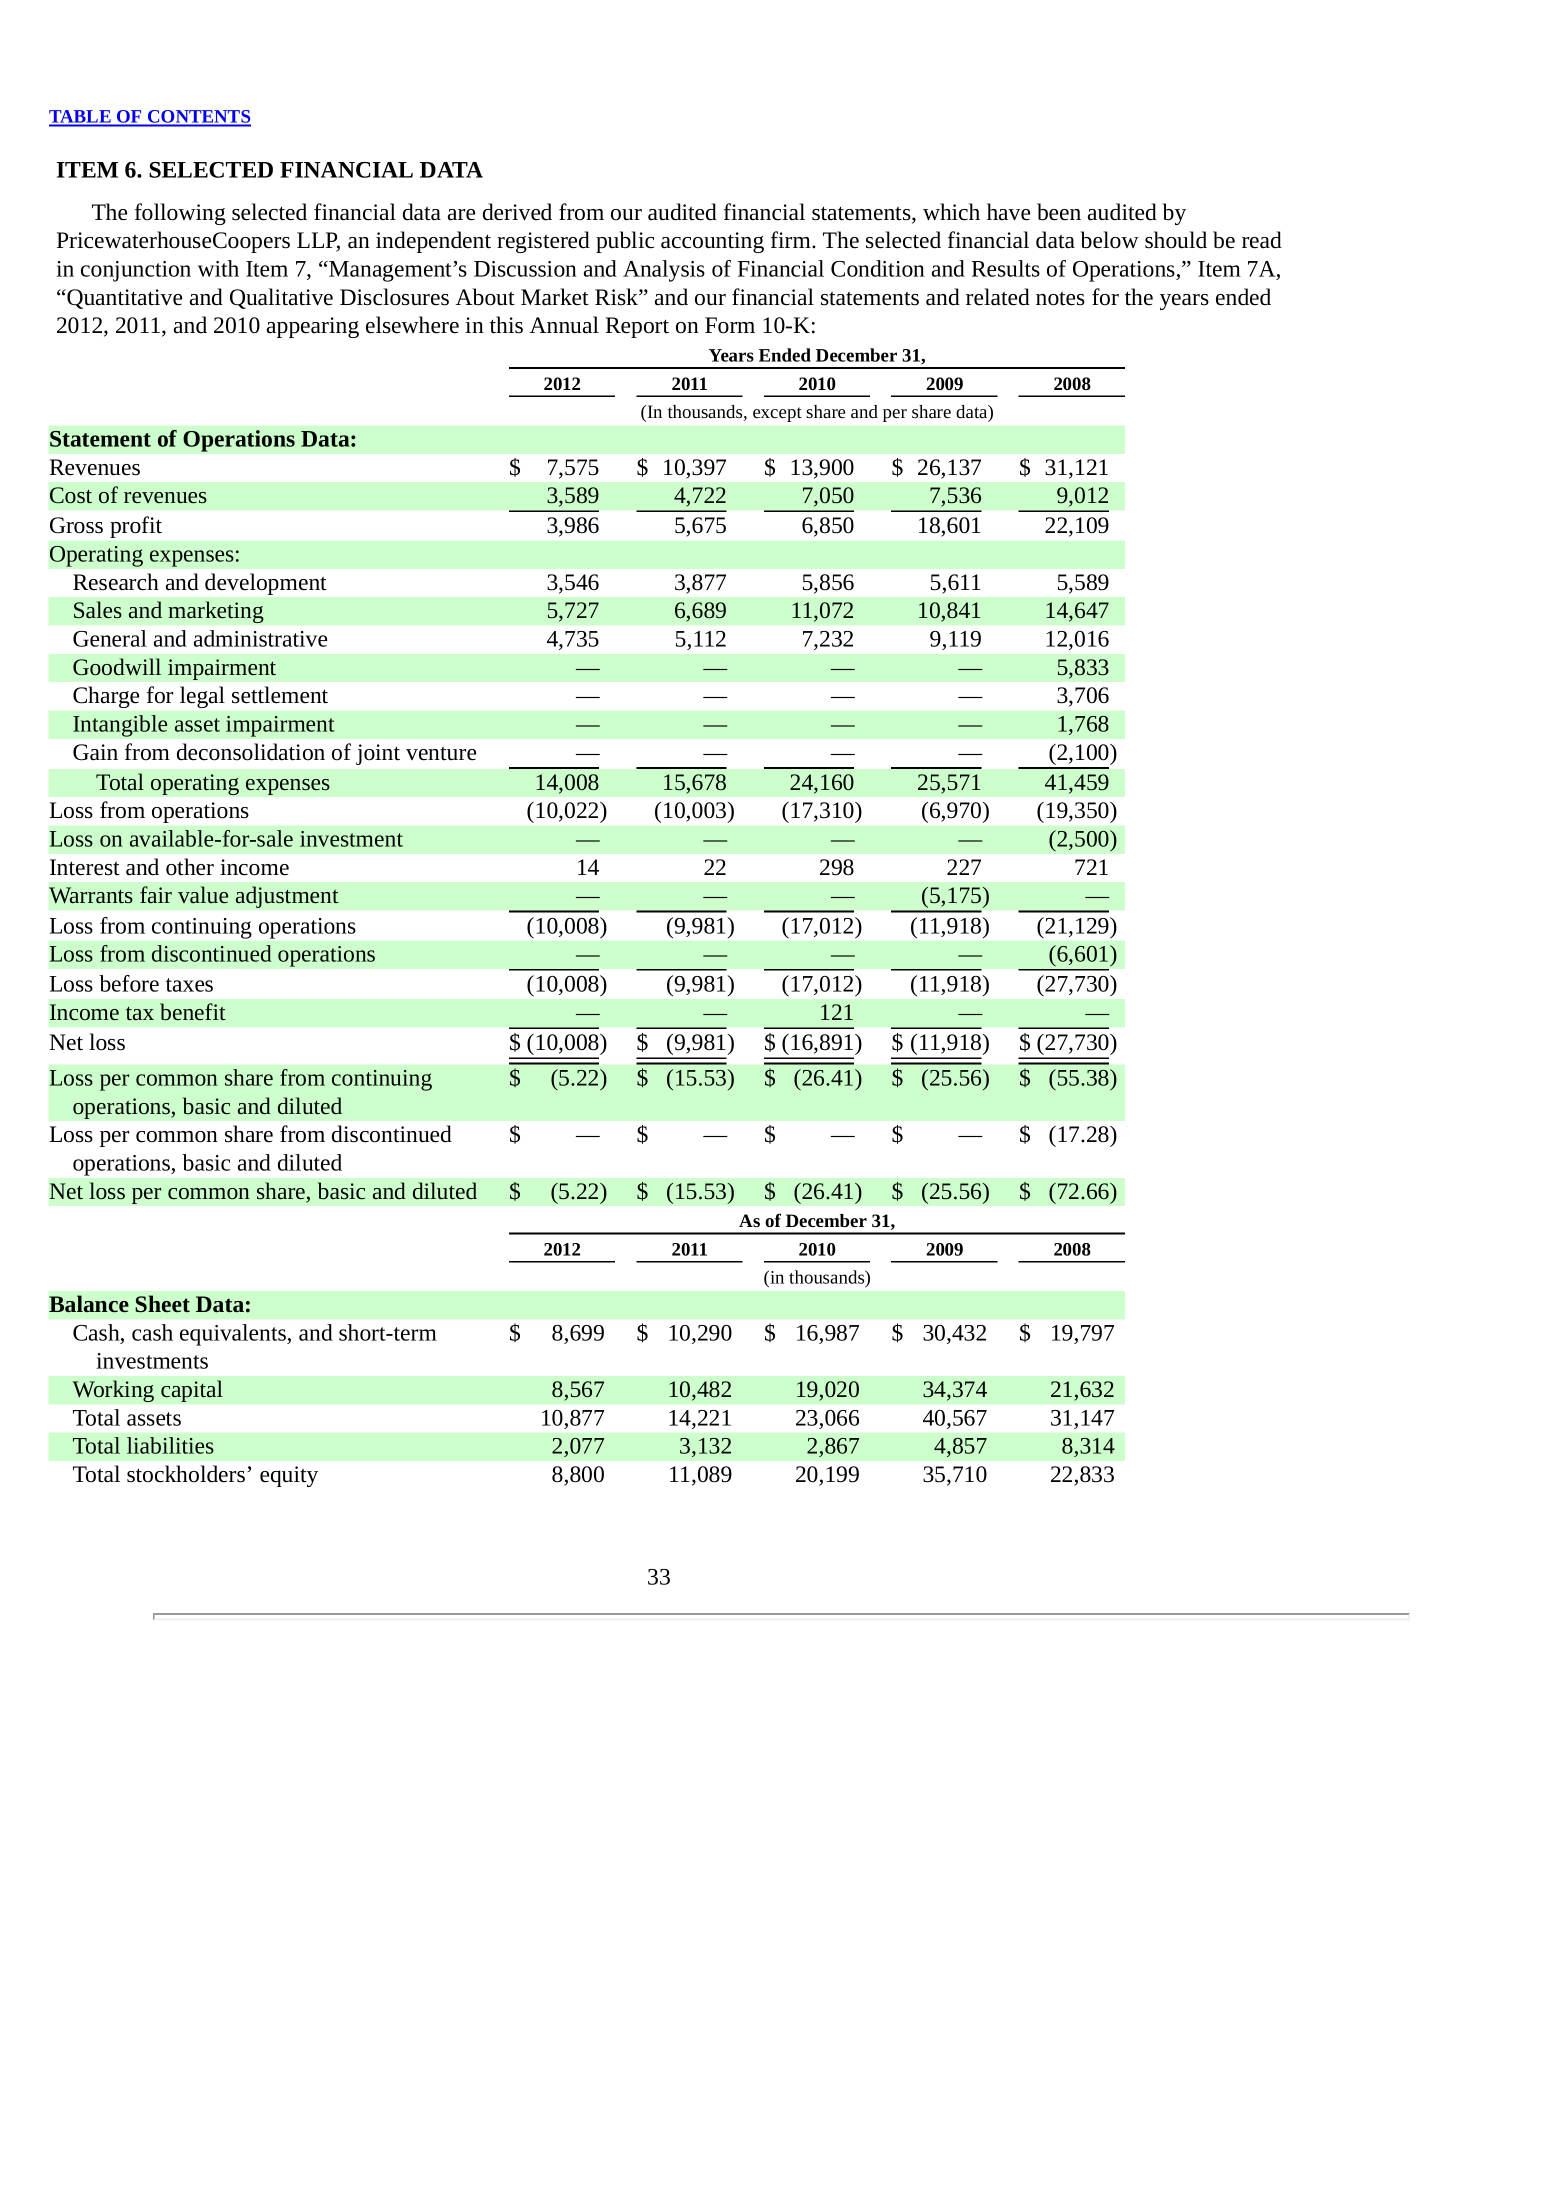 The image size is (1560, 2207). What do you see at coordinates (192, 1391) in the image?
I see `capital` at bounding box center [192, 1391].
